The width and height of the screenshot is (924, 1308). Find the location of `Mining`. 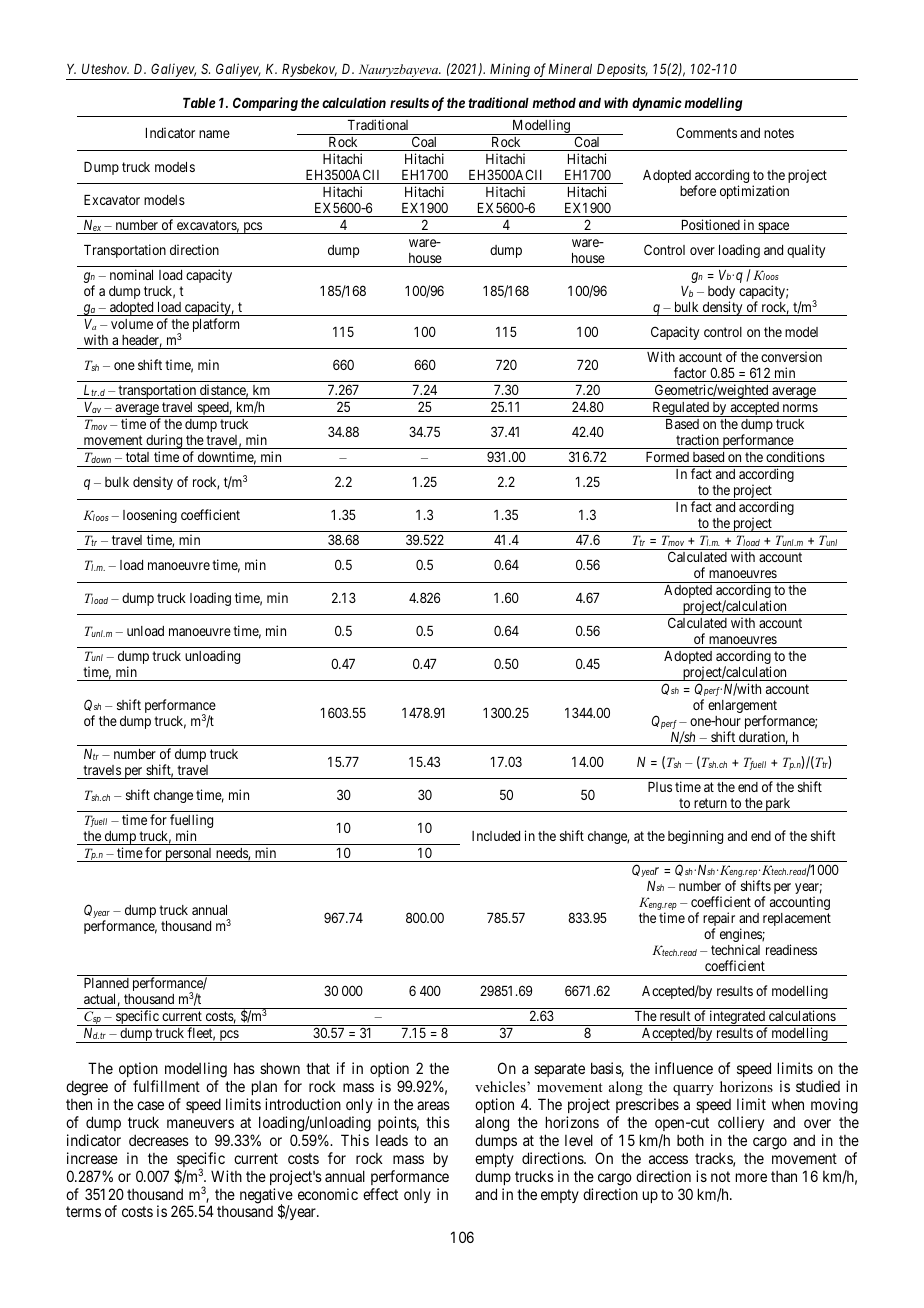

Mining is located at coordinates (510, 71).
